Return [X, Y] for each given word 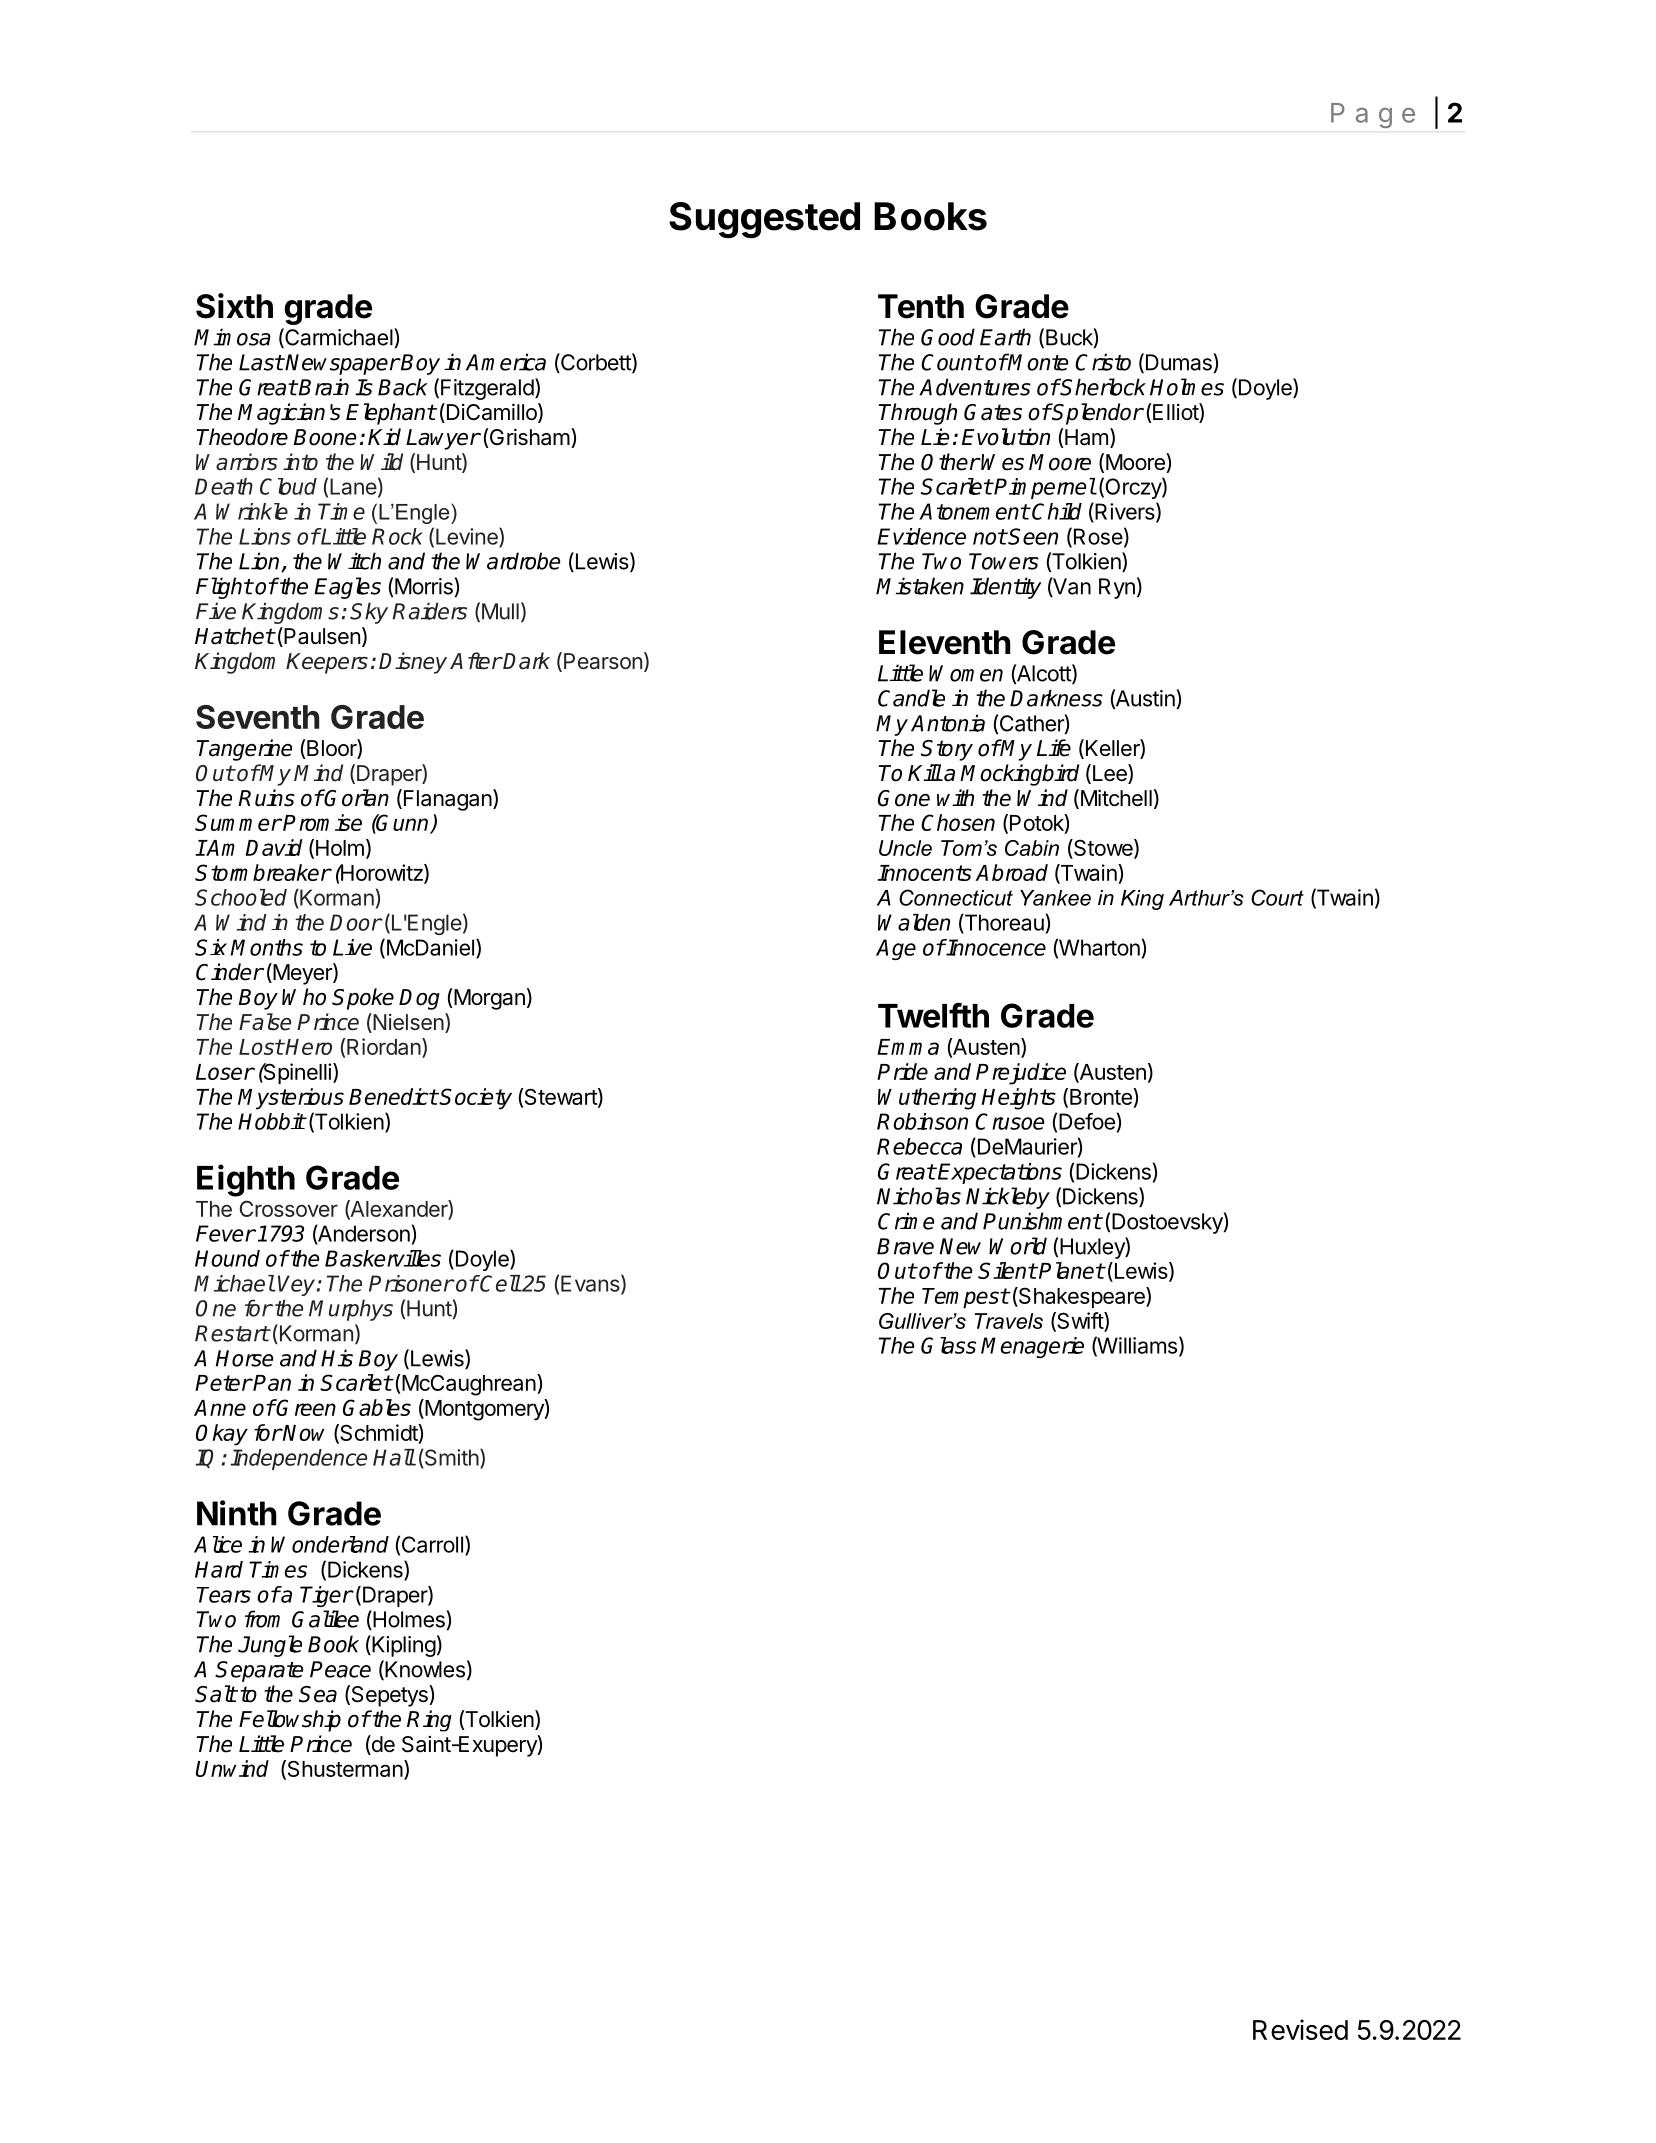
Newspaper [342, 364]
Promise [322, 822]
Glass [948, 1345]
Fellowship [290, 1721]
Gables [377, 1407]
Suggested [764, 220]
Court [1277, 897]
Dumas [1178, 363]
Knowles [424, 1670]
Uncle [905, 848]
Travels [1009, 1321]
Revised [1300, 2029]
